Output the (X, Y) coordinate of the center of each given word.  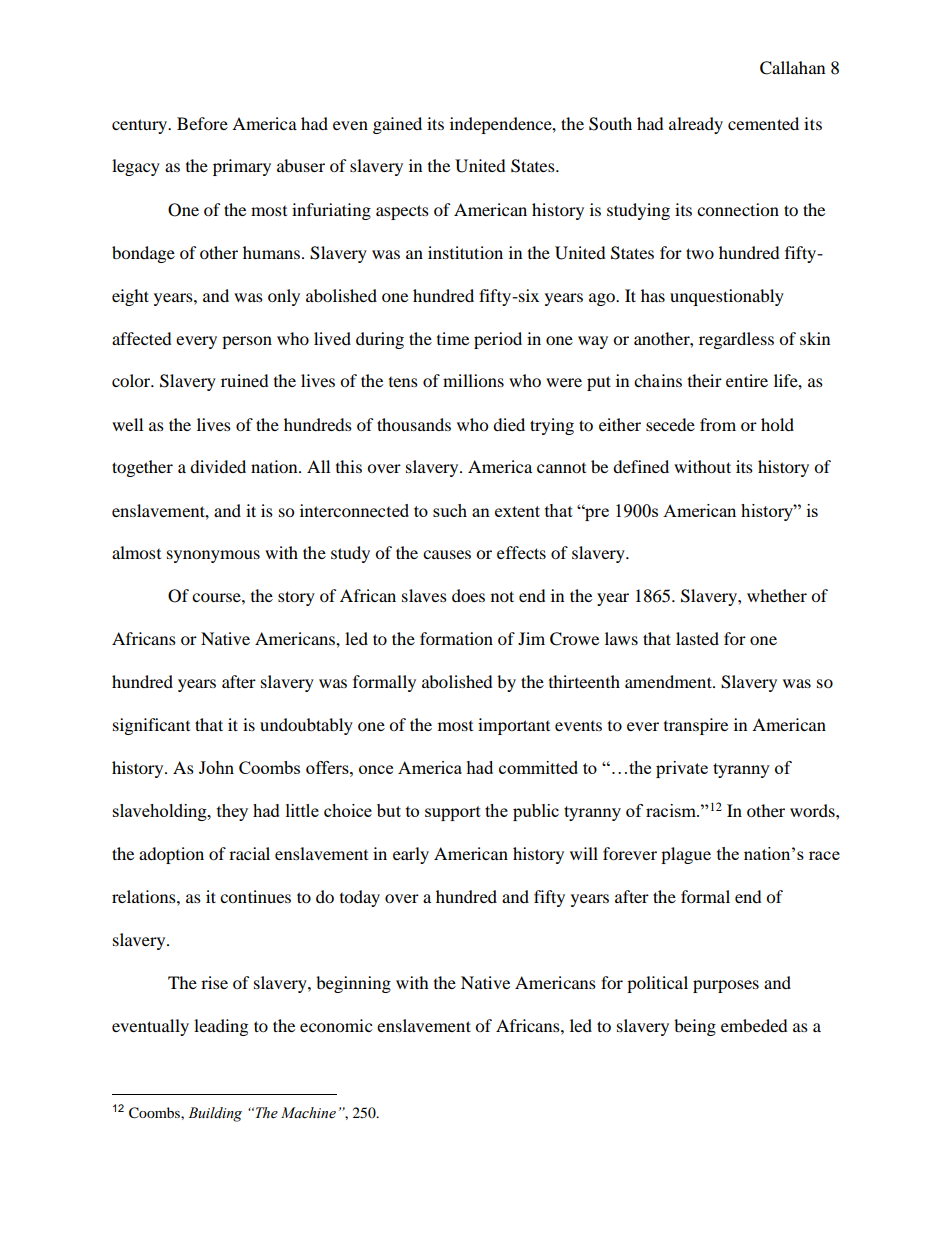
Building (215, 1114)
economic (336, 1025)
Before (202, 123)
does (468, 595)
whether (777, 595)
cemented (763, 123)
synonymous (213, 556)
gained (397, 125)
